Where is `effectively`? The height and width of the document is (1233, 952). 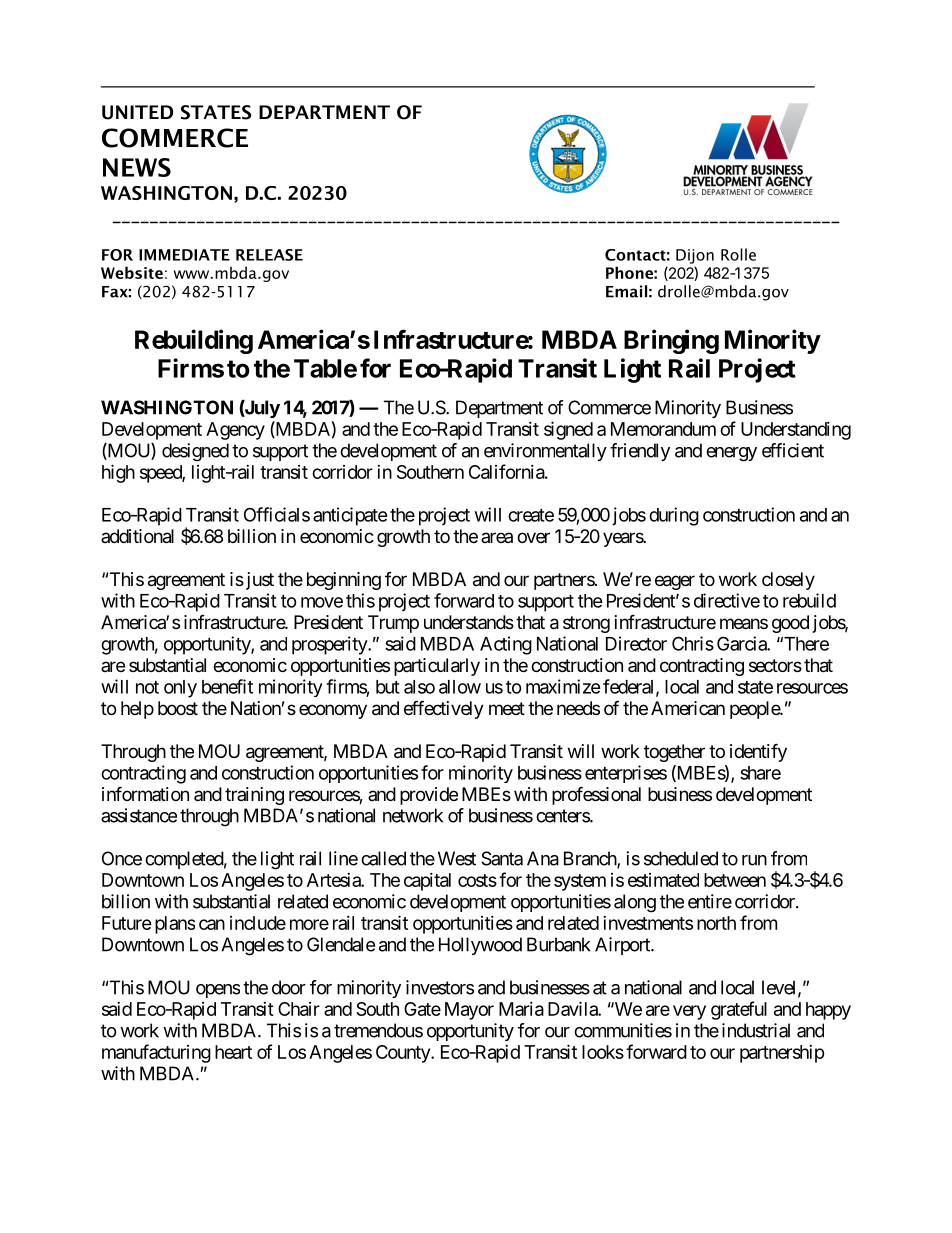 effectively is located at coordinates (444, 709).
